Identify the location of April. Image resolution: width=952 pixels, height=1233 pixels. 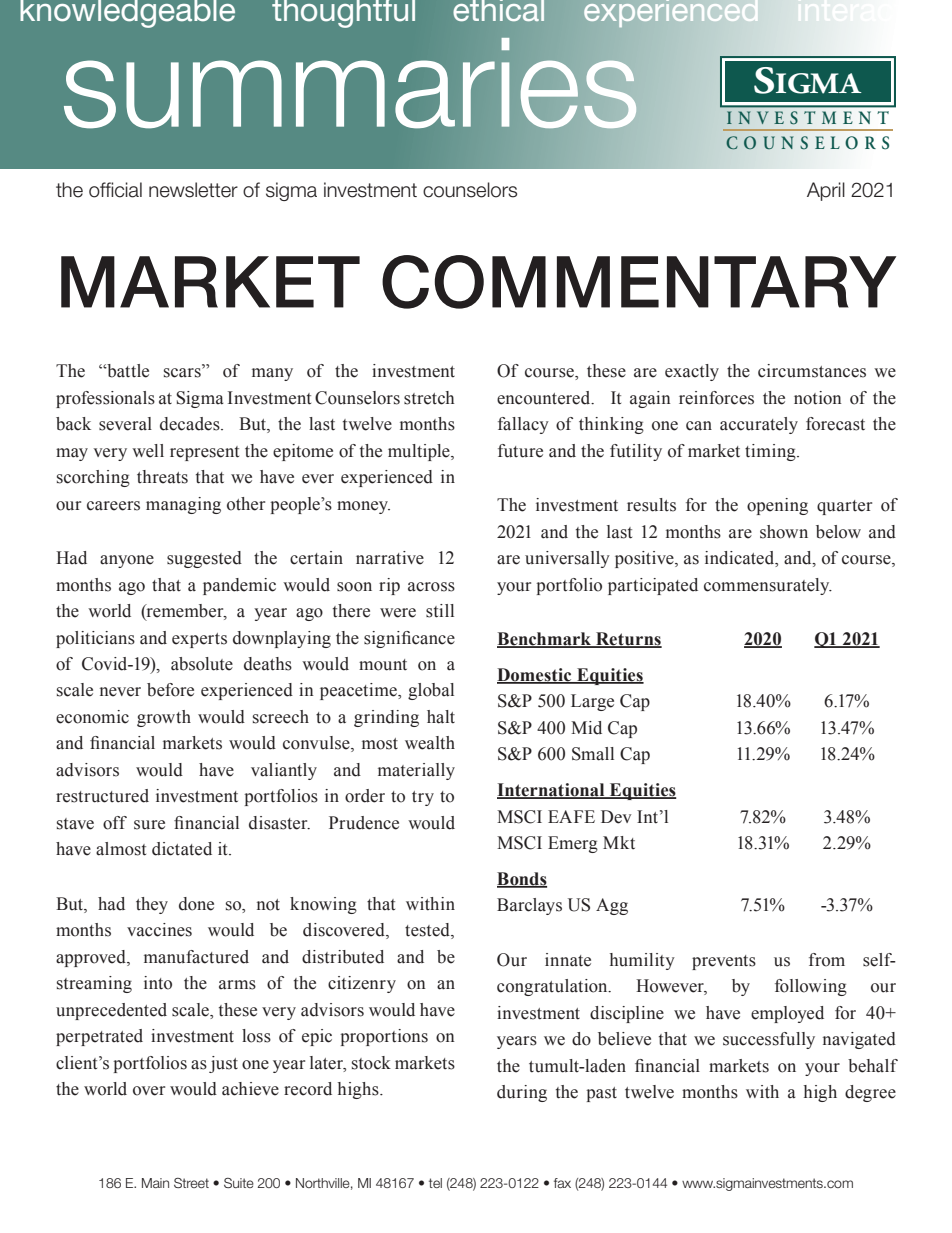
(826, 191).
